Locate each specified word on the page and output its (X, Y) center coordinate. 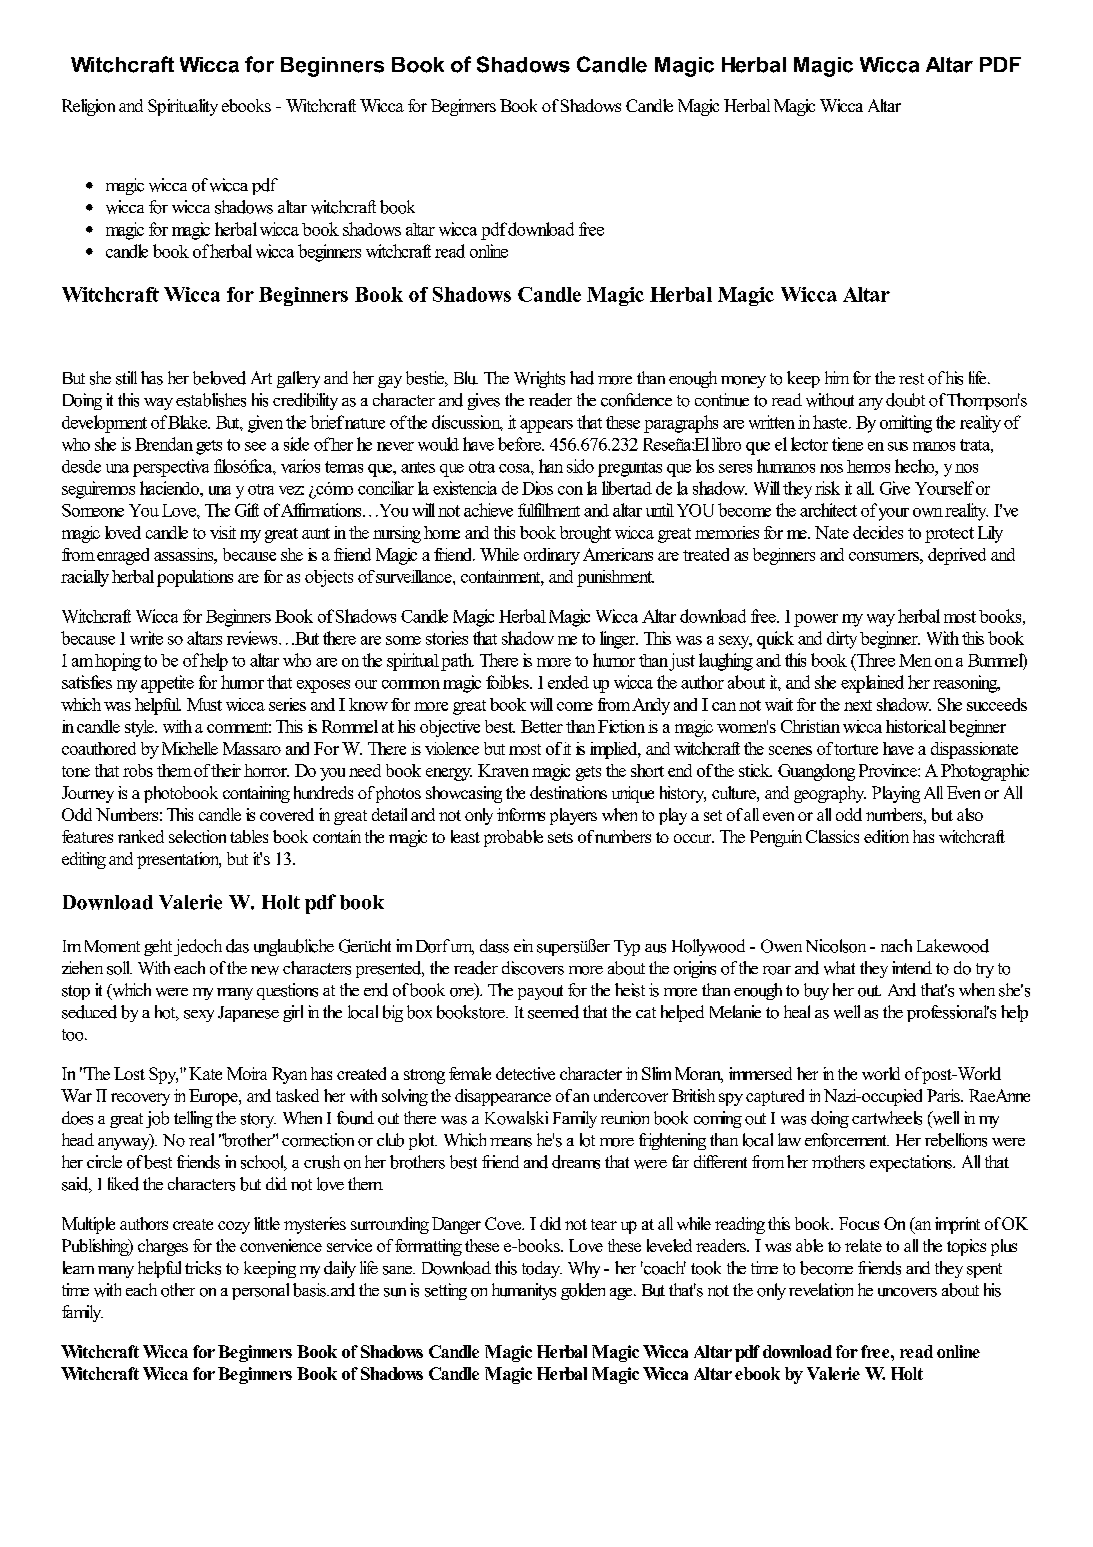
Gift (247, 510)
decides (878, 532)
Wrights (539, 379)
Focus (859, 1223)
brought (585, 534)
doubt (905, 400)
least (465, 836)
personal (260, 1291)
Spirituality (183, 107)
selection (197, 836)
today (542, 1269)
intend (912, 967)
